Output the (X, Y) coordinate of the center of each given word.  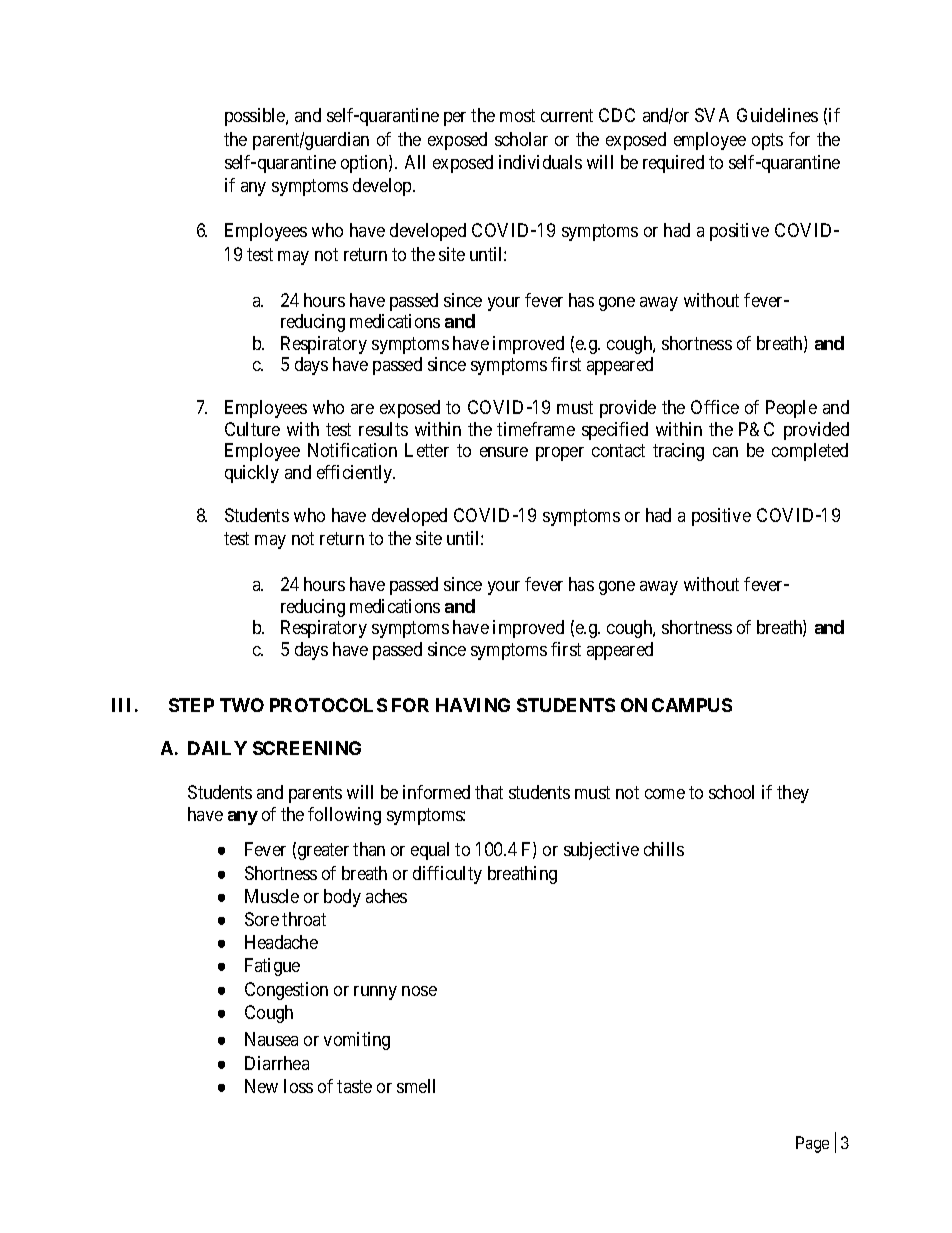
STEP (191, 705)
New (261, 1086)
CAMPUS (692, 705)
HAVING (473, 705)
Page (812, 1144)
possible (256, 117)
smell (416, 1086)
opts (767, 141)
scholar (521, 139)
